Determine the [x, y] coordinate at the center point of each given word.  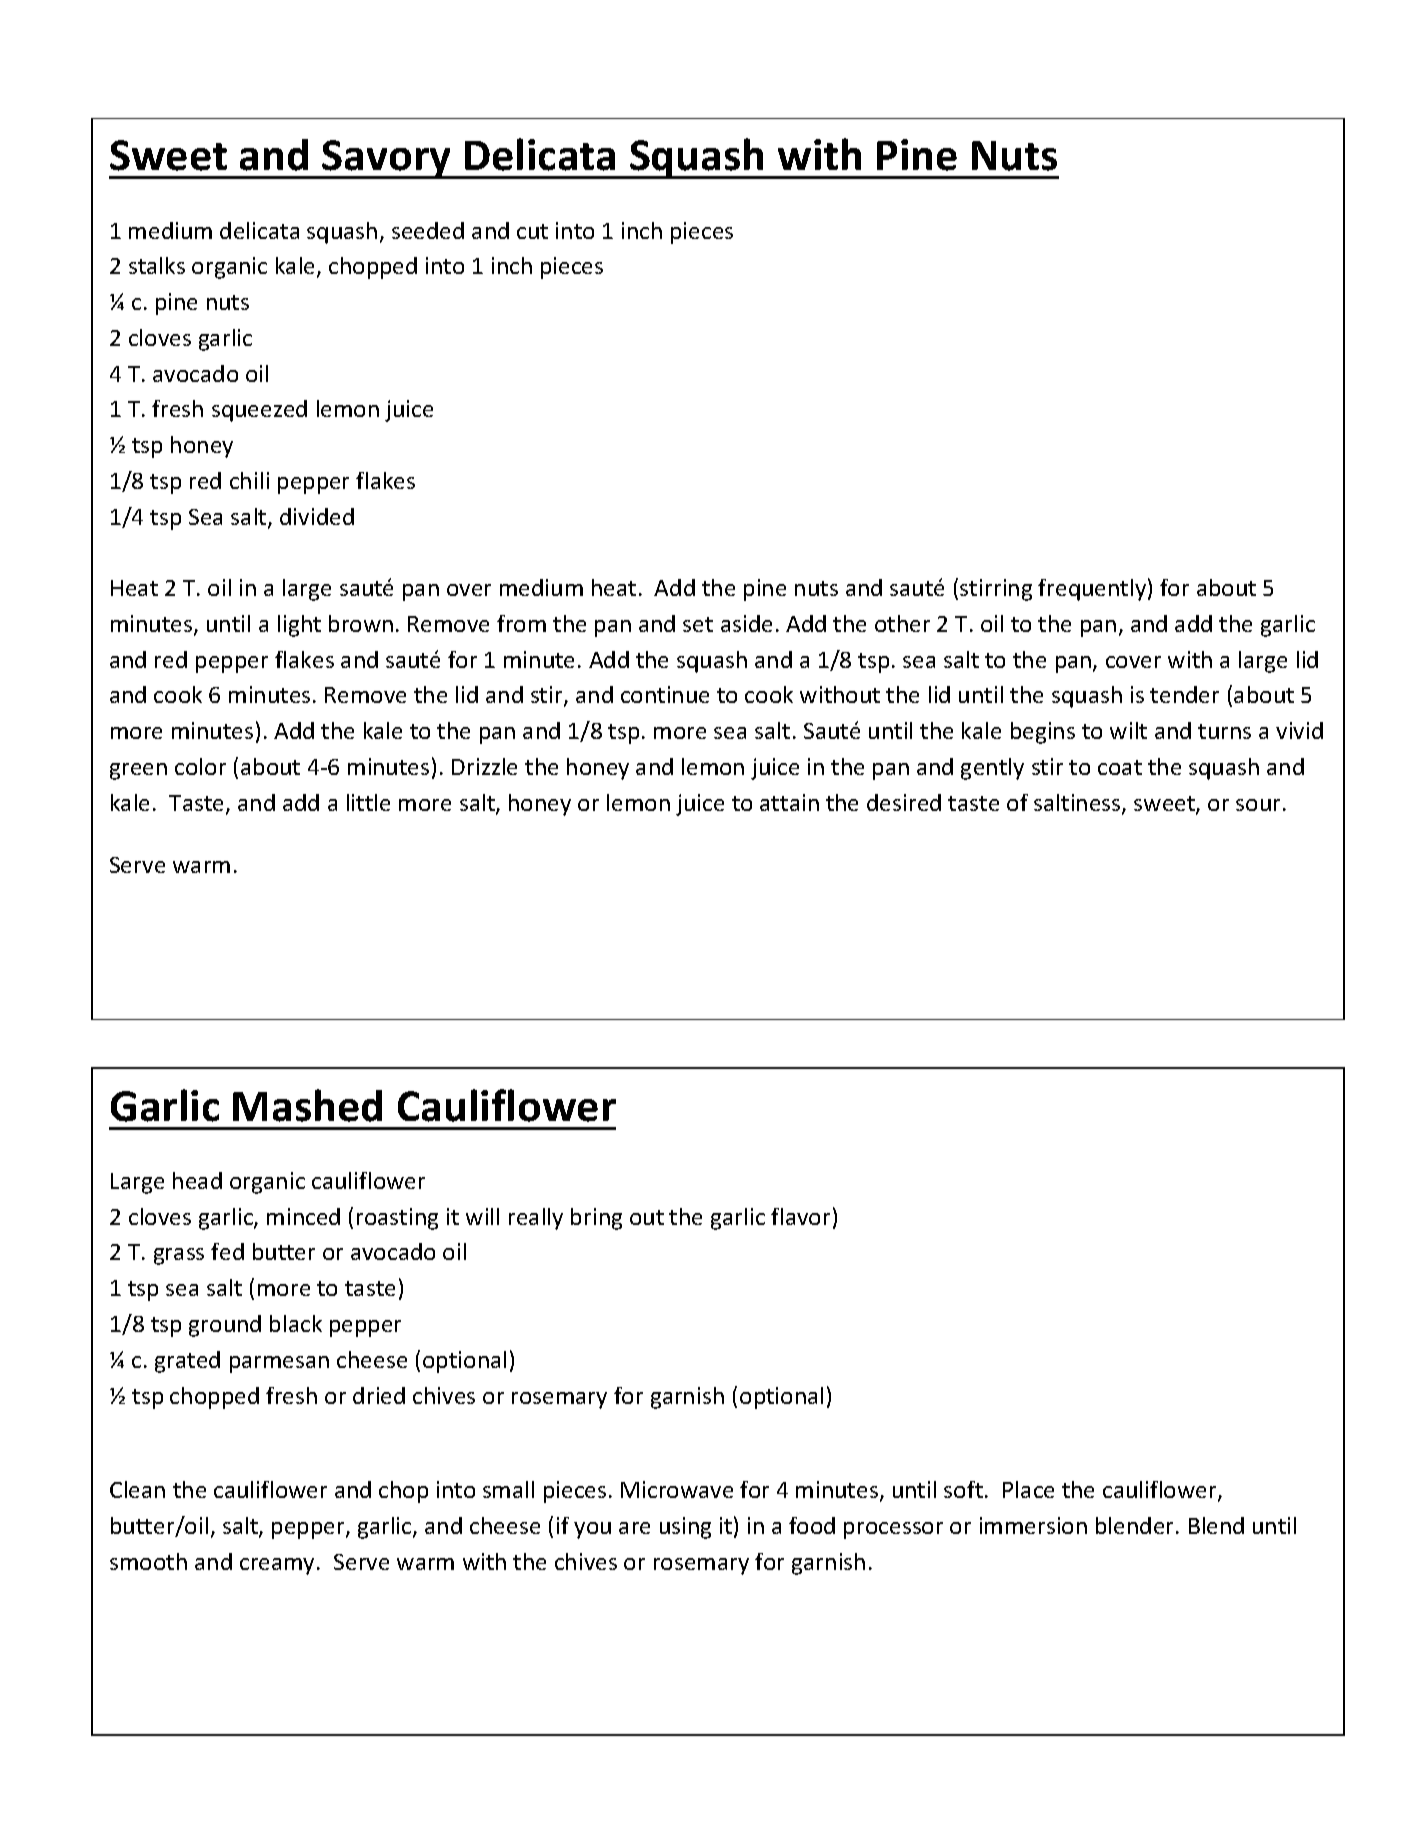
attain [789, 802]
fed [227, 1251]
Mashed [307, 1105]
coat [1120, 767]
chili [249, 480]
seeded [428, 230]
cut [532, 231]
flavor [800, 1216]
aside [746, 623]
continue [665, 694]
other [902, 623]
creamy [279, 1566]
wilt [1128, 730]
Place [1028, 1489]
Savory [387, 159]
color [200, 766]
